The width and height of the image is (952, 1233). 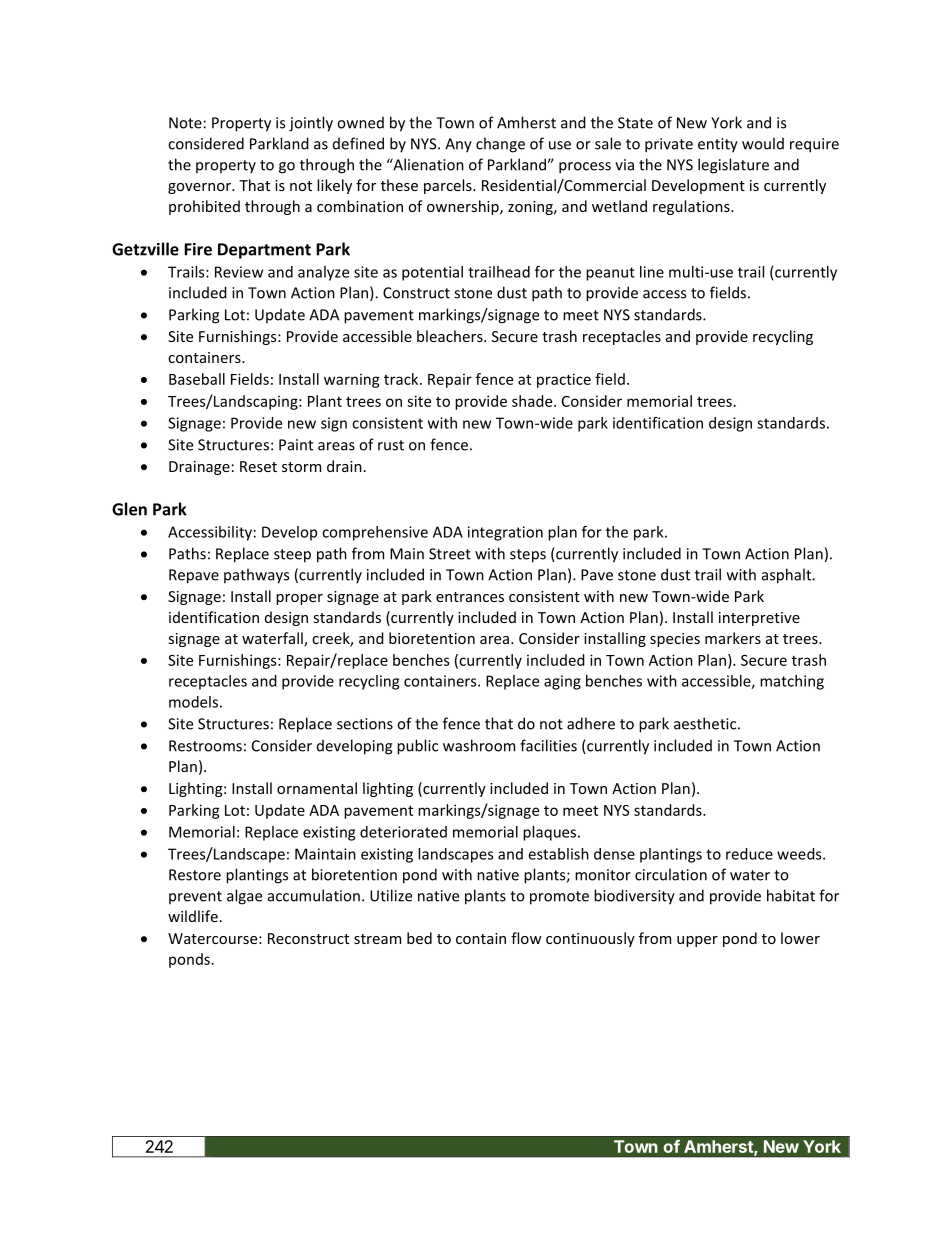 What do you see at coordinates (470, 597) in the image?
I see `entrances` at bounding box center [470, 597].
